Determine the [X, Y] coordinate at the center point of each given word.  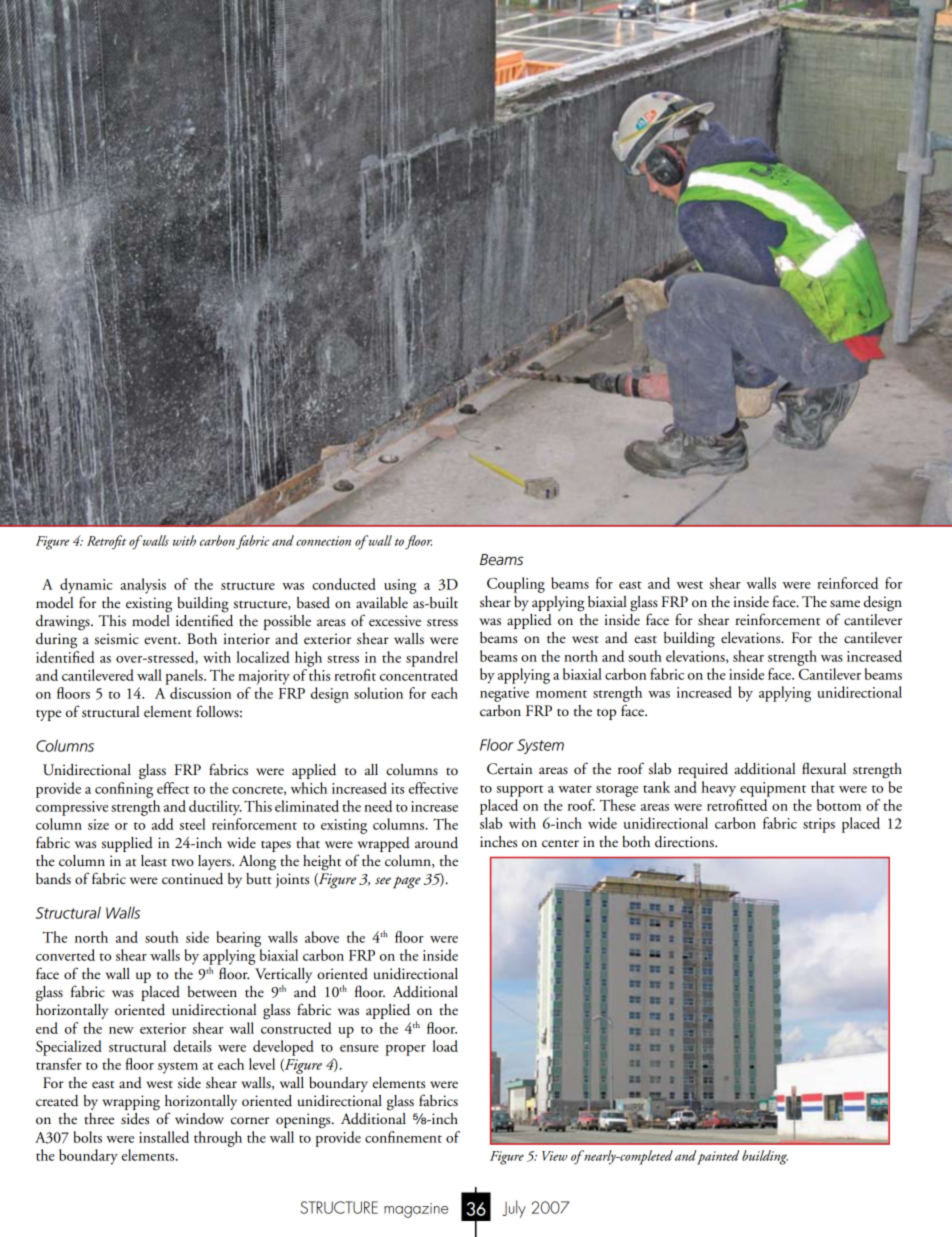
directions [685, 842]
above [322, 937]
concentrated [419, 675]
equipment [773, 789]
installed [164, 1137]
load [445, 1046]
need [378, 806]
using [400, 586]
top [606, 714]
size [98, 824]
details [192, 1046]
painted [718, 1157]
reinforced [847, 583]
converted [65, 955]
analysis [143, 586]
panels [185, 677]
